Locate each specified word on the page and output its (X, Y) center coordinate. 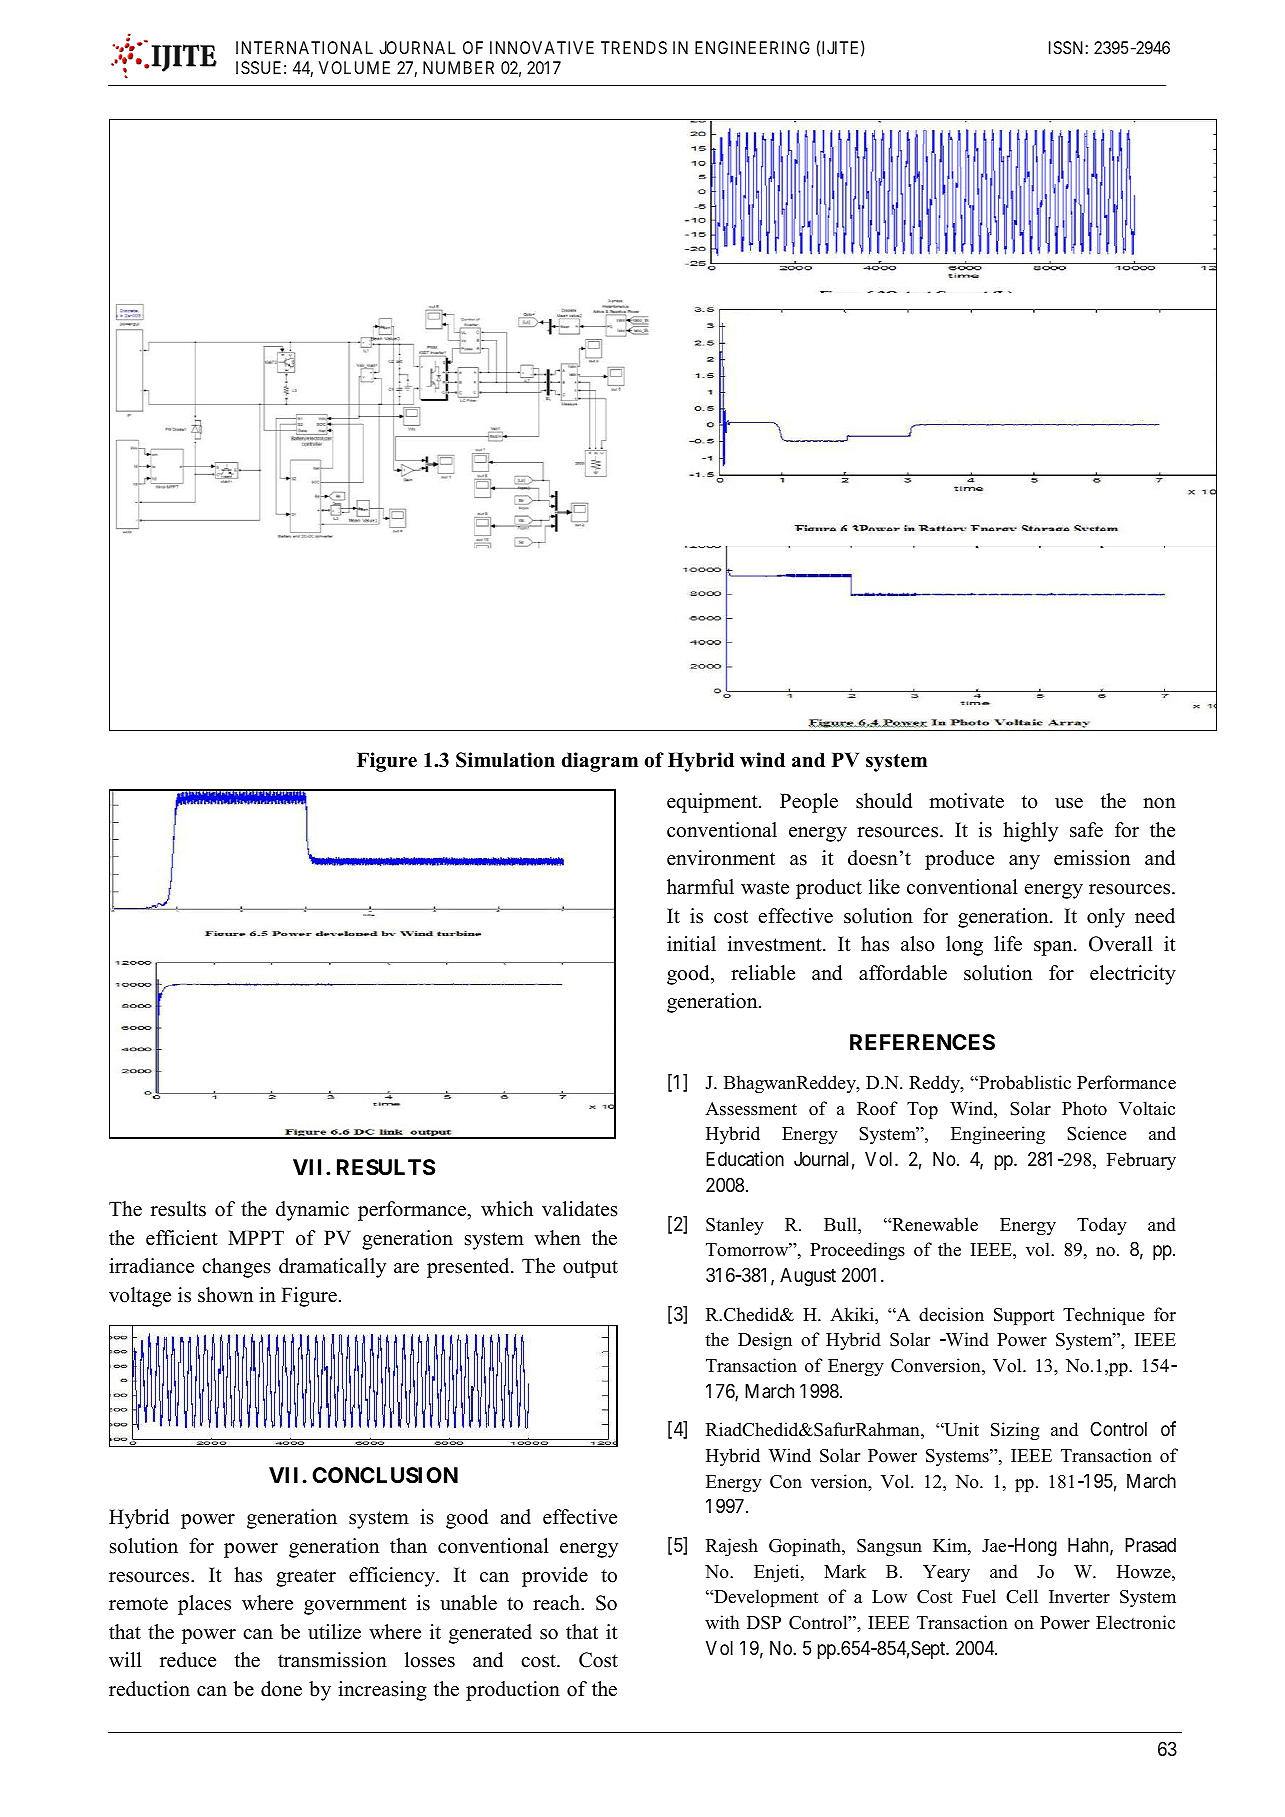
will (125, 1659)
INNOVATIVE (542, 47)
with (722, 1622)
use (1069, 803)
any (1024, 862)
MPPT (256, 1237)
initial (691, 943)
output (590, 1269)
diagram (600, 762)
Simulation (505, 760)
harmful (700, 887)
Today (1102, 1226)
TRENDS (634, 47)
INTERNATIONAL (304, 47)
